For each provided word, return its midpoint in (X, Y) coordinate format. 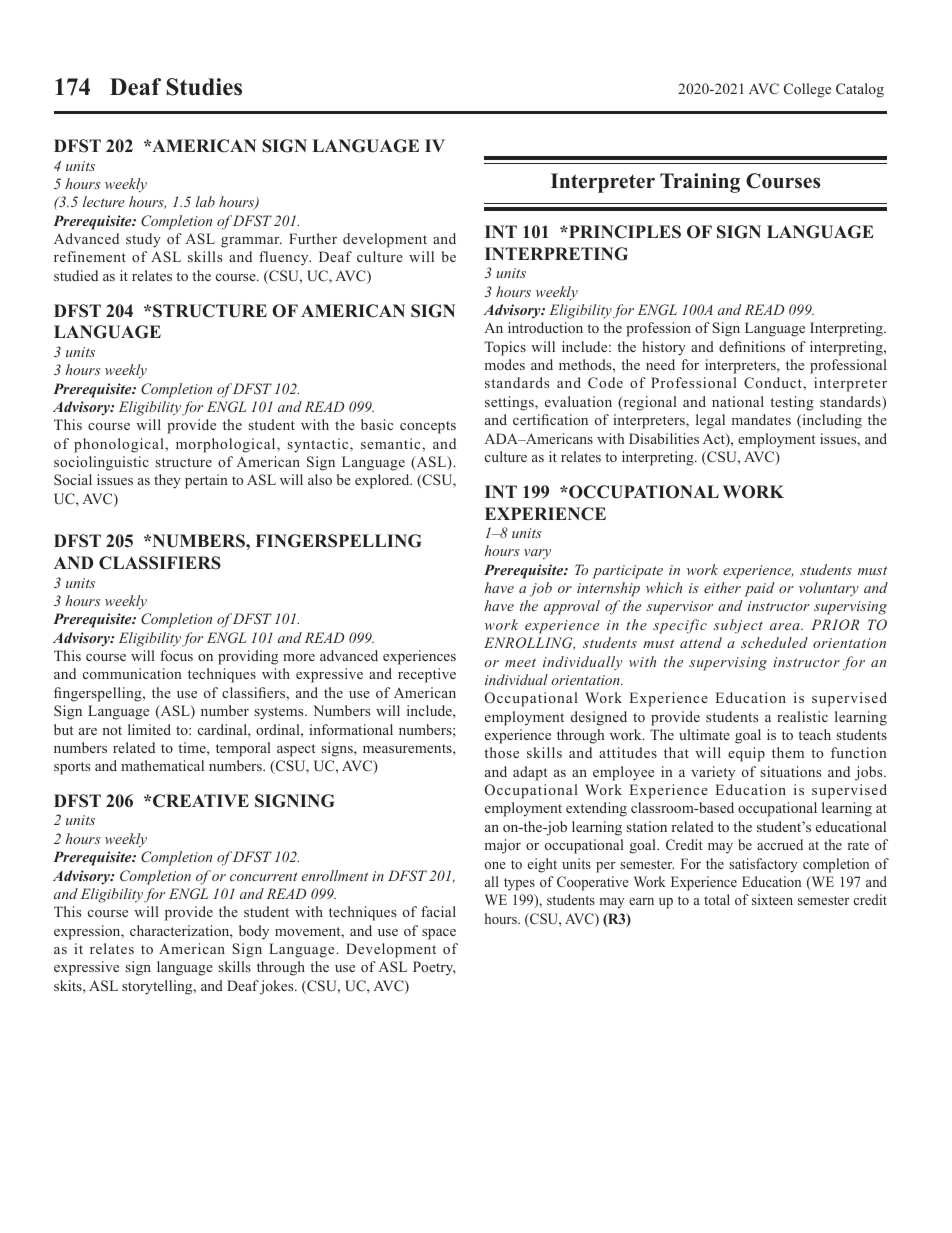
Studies (204, 87)
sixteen (772, 899)
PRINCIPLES (624, 232)
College (807, 90)
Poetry (434, 968)
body (254, 932)
